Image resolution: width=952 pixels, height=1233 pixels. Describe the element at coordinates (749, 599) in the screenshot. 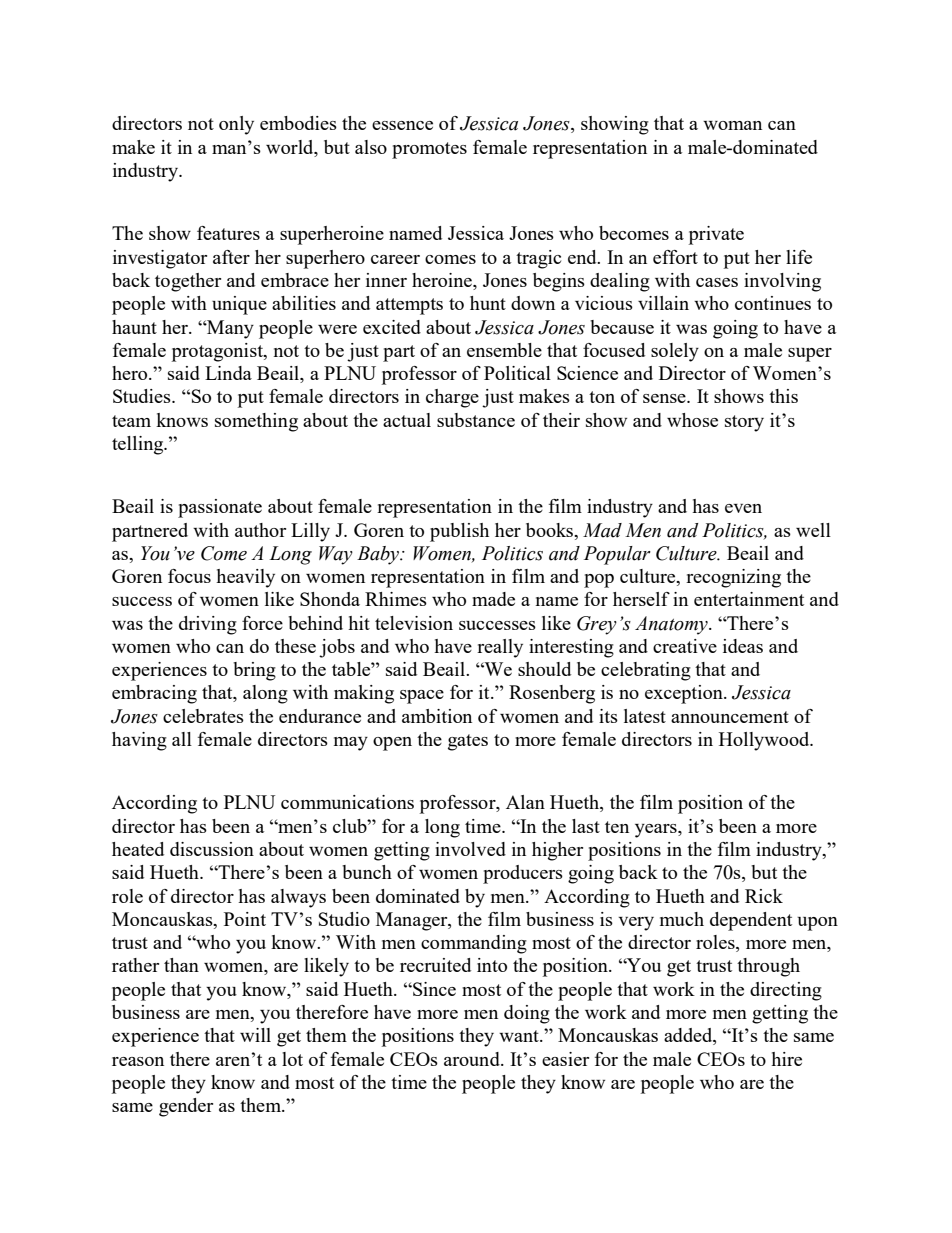

I see `entertainment` at that location.
